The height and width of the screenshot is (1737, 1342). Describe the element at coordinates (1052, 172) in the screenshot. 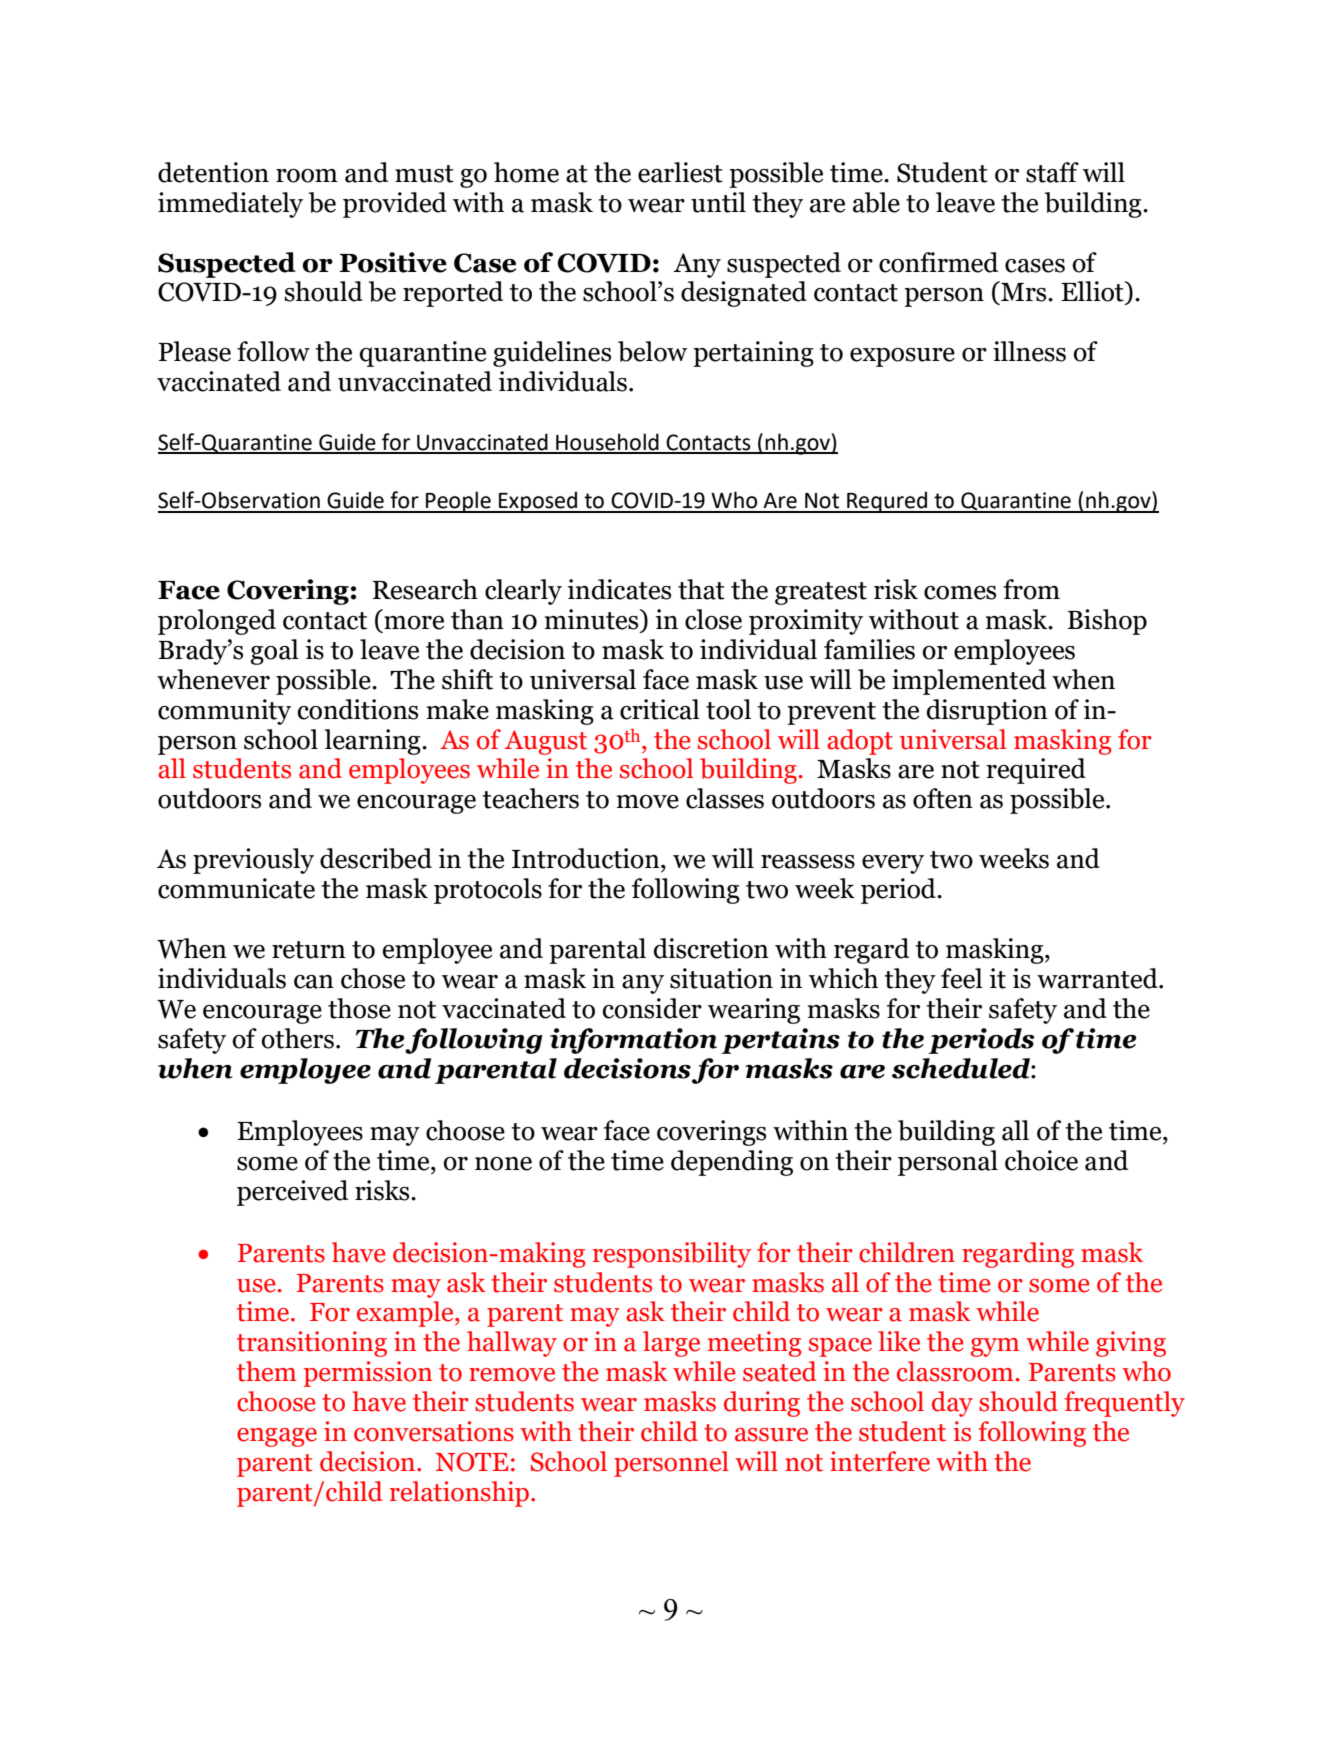

I see `staff` at that location.
